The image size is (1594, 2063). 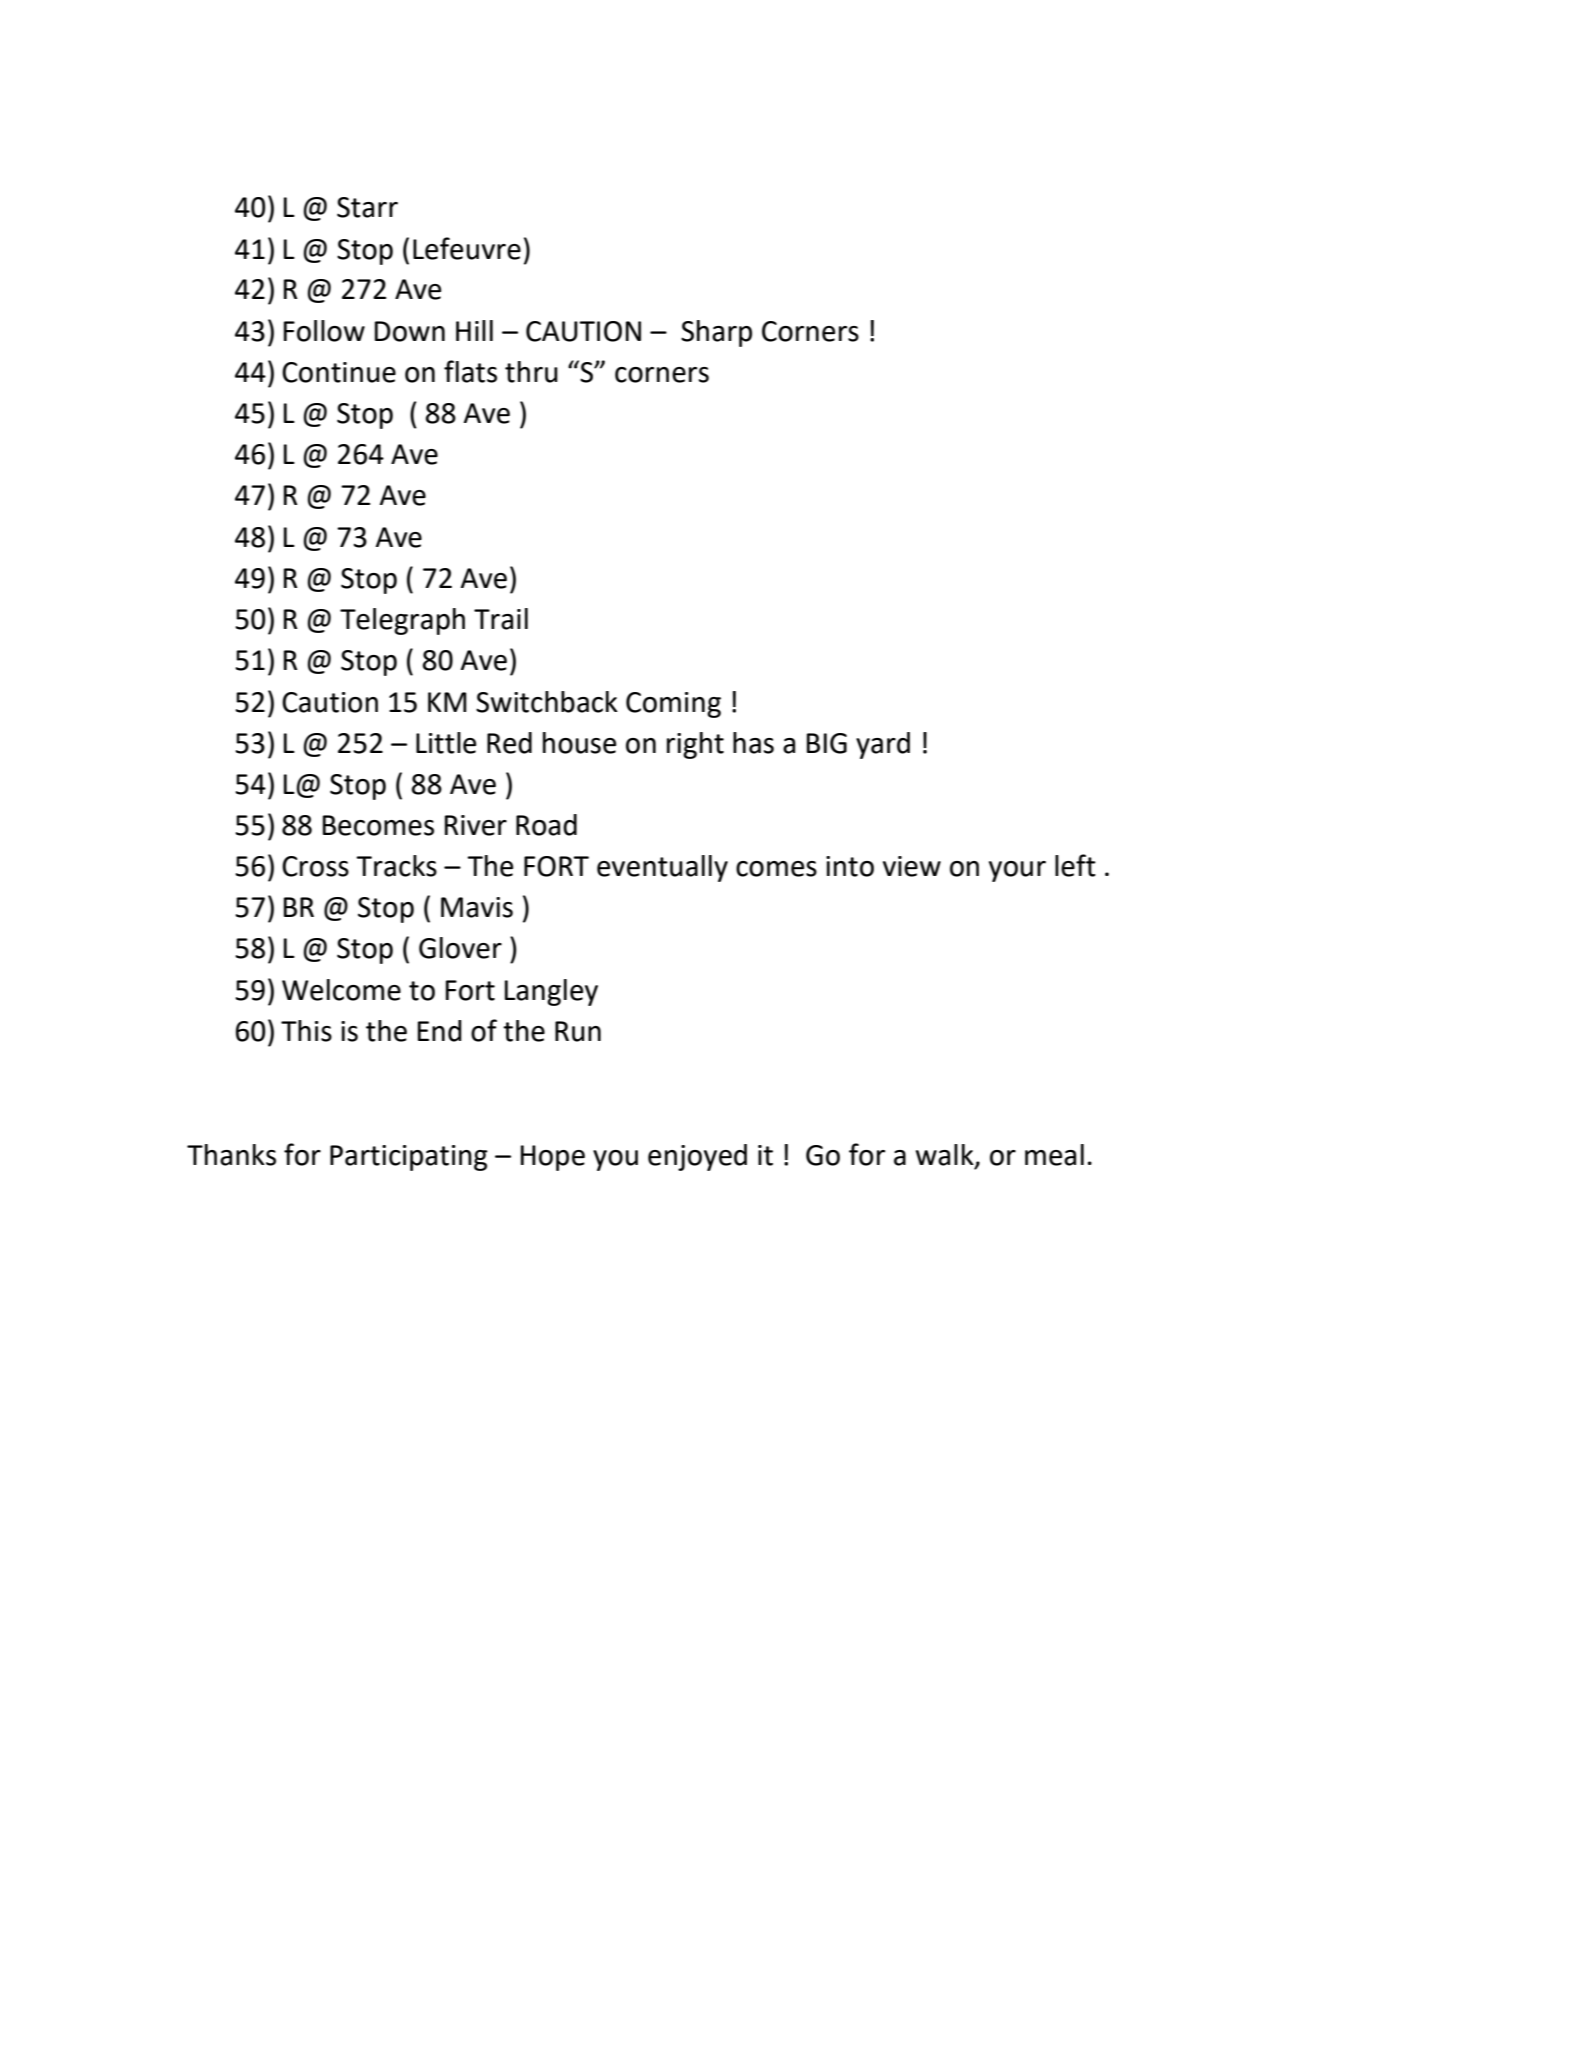 I want to click on thru, so click(x=531, y=372).
